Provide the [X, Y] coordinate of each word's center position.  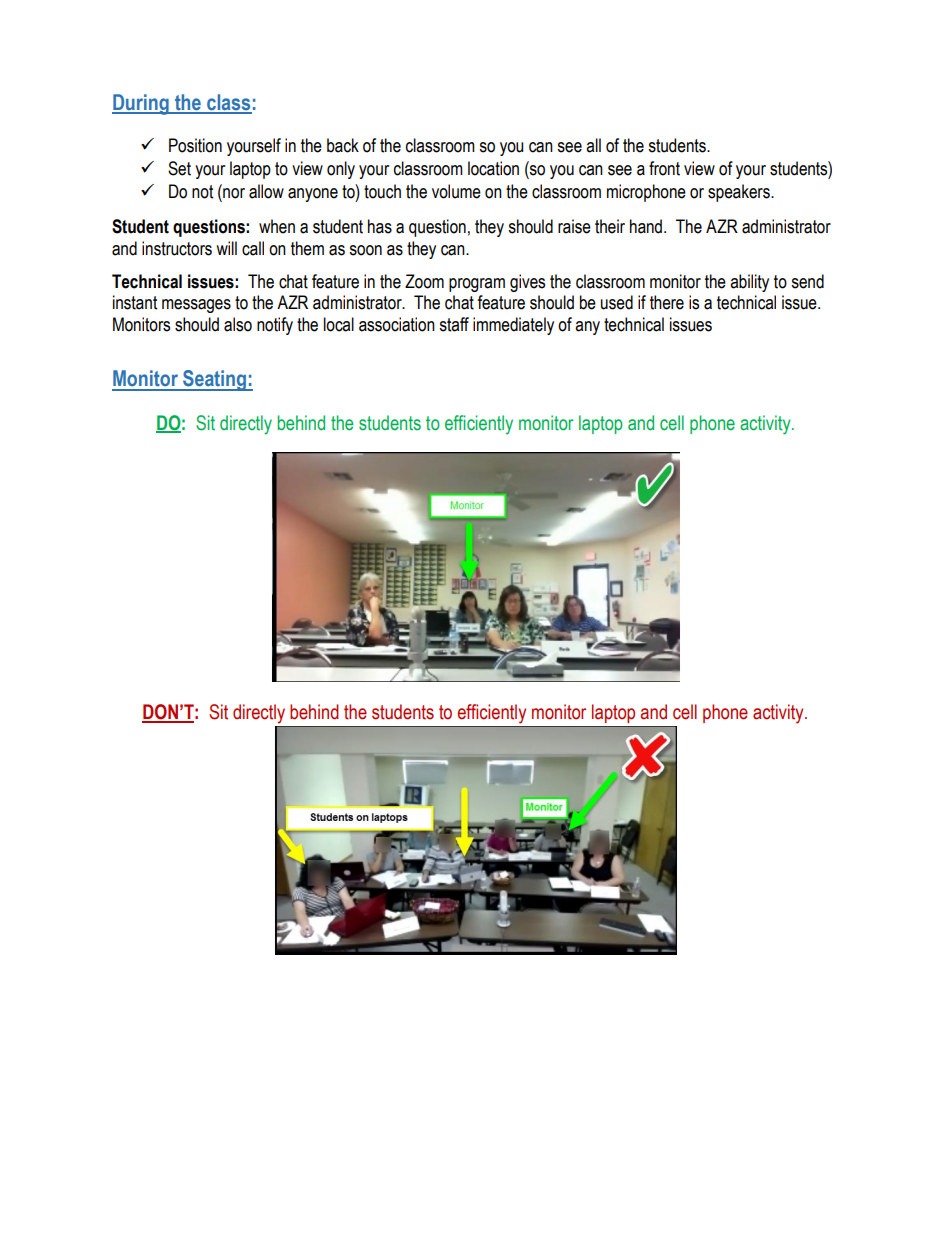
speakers [740, 193]
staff [454, 324]
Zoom [424, 281]
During [141, 104]
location [493, 168]
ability [749, 283]
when [277, 226]
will [226, 248]
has [380, 226]
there [667, 302]
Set [179, 168]
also [238, 324]
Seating [214, 380]
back [343, 145]
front [664, 168]
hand [647, 226]
